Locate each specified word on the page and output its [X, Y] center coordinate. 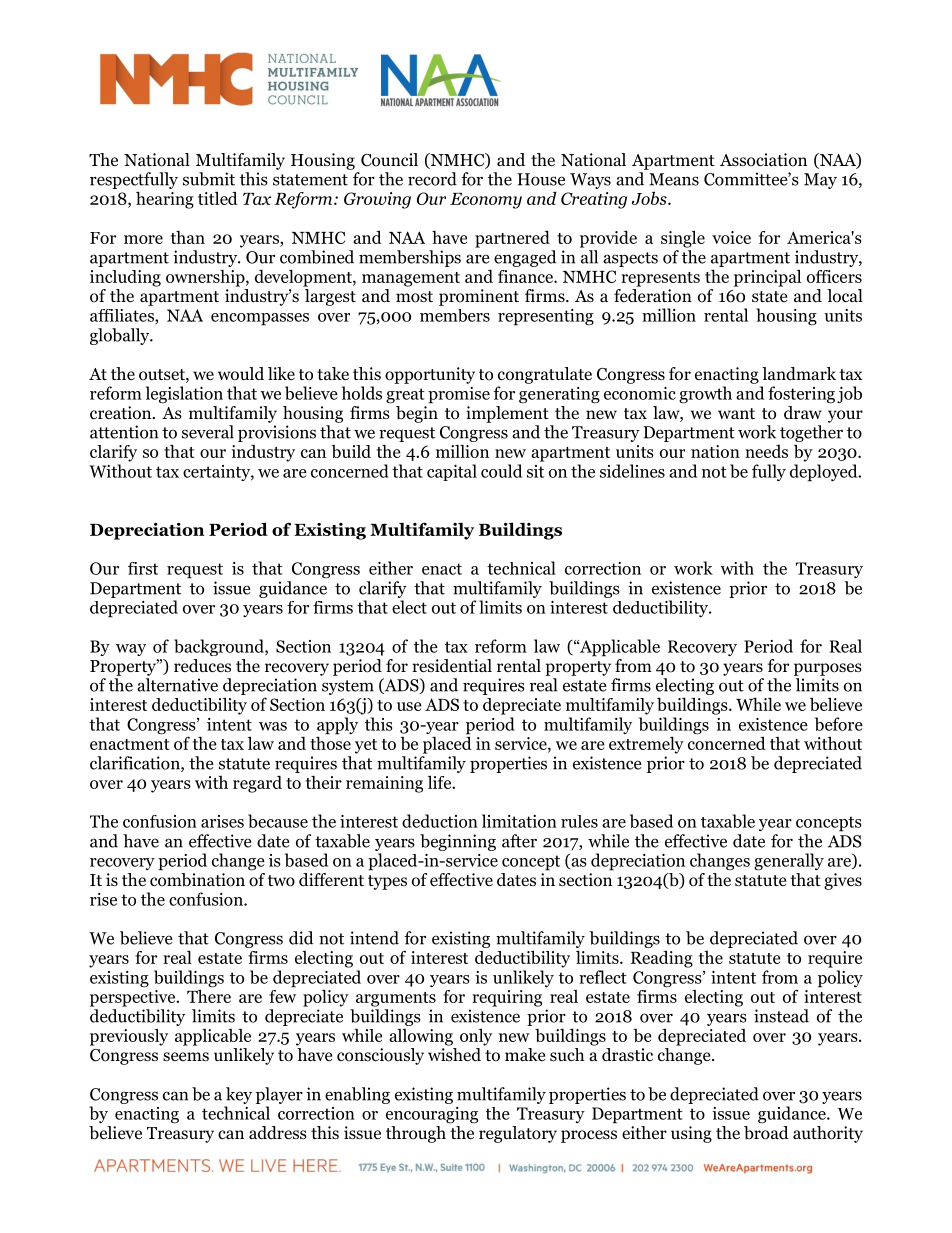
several [208, 432]
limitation [519, 821]
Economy [486, 201]
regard [257, 784]
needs [766, 451]
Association [763, 160]
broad [766, 1133]
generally [789, 862]
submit [209, 179]
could [501, 471]
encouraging [432, 1115]
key [239, 1095]
